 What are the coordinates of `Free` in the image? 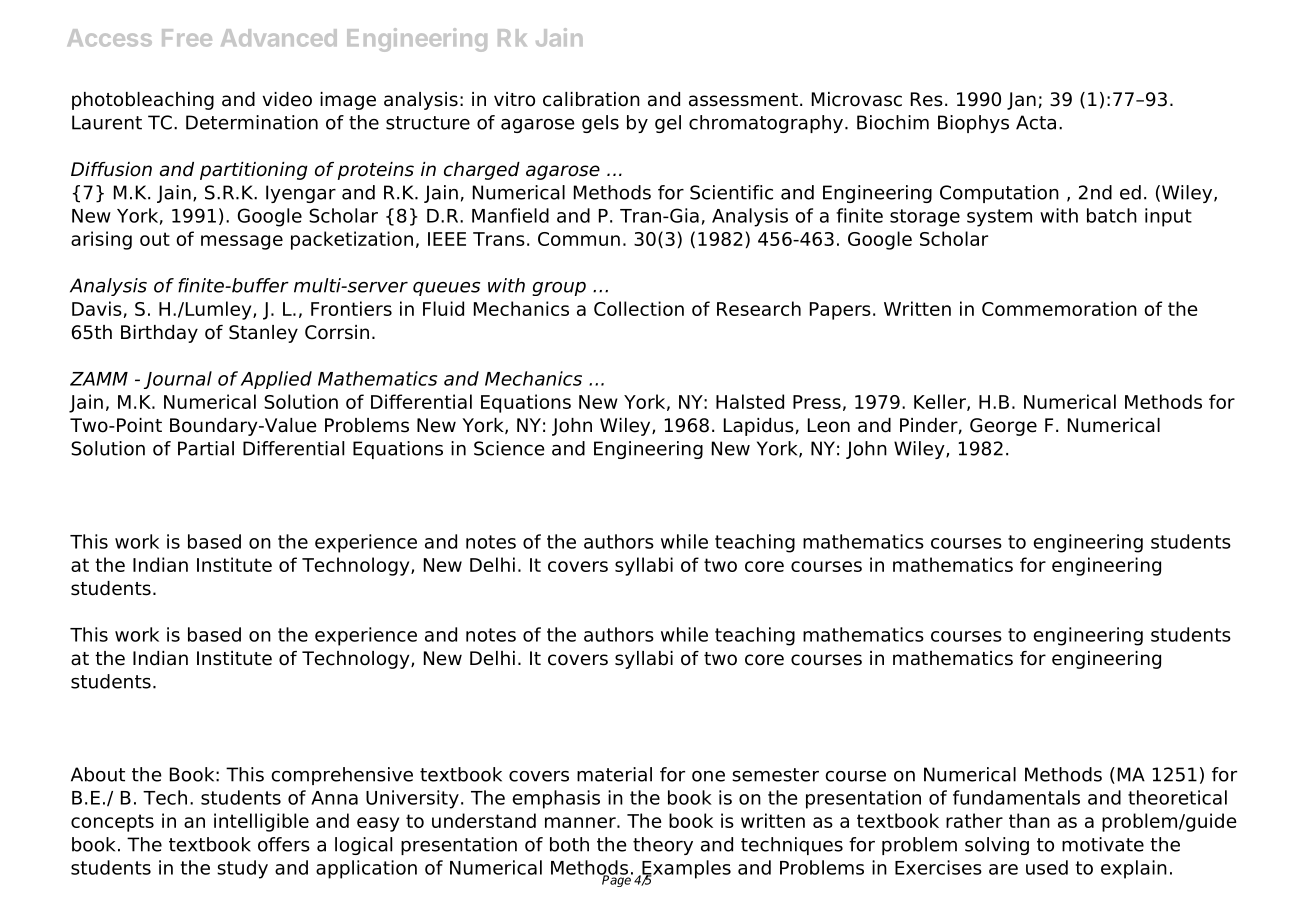 It's located at (187, 38).
